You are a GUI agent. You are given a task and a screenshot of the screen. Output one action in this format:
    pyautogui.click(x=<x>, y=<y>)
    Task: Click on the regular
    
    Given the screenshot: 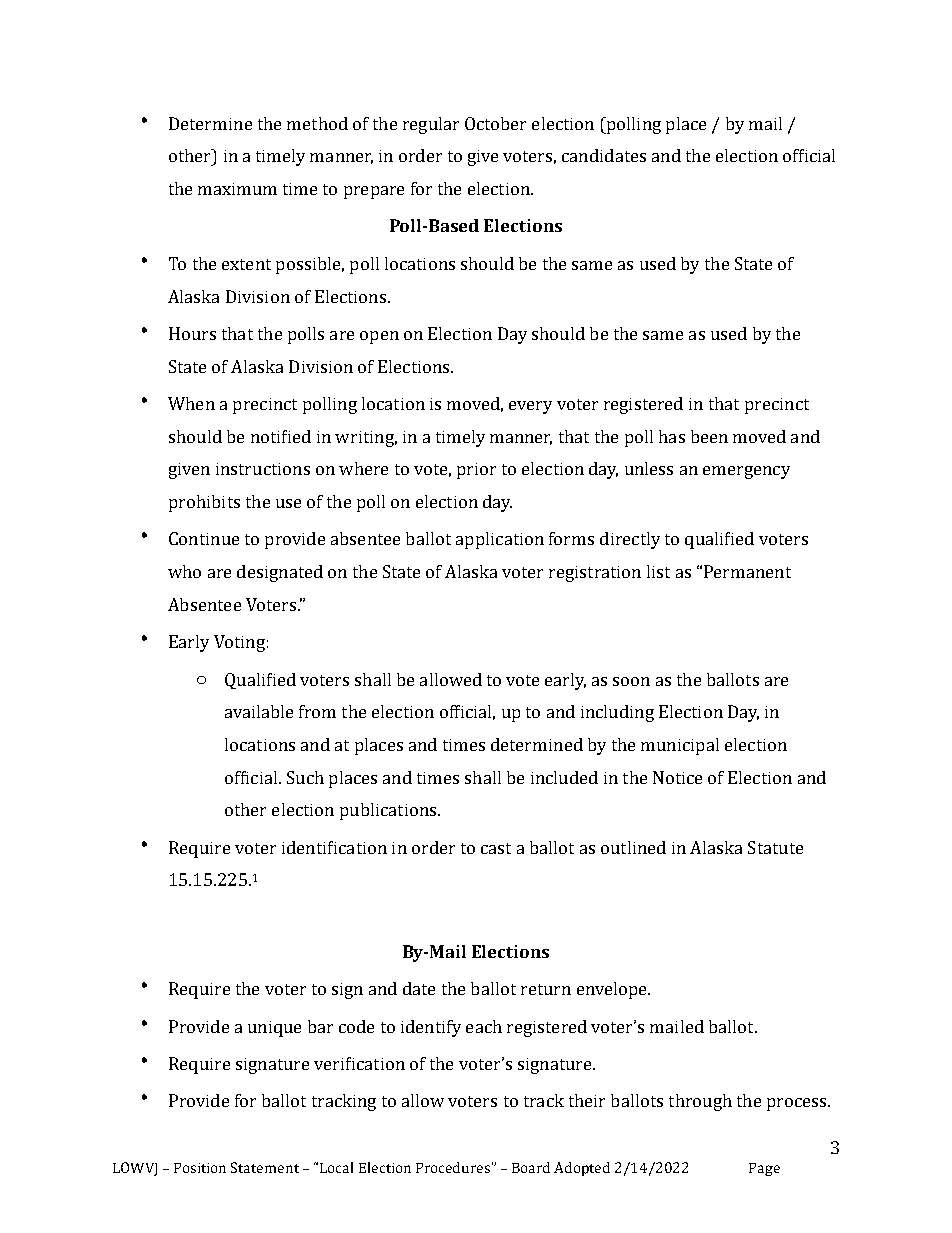 What is the action you would take?
    pyautogui.click(x=431, y=125)
